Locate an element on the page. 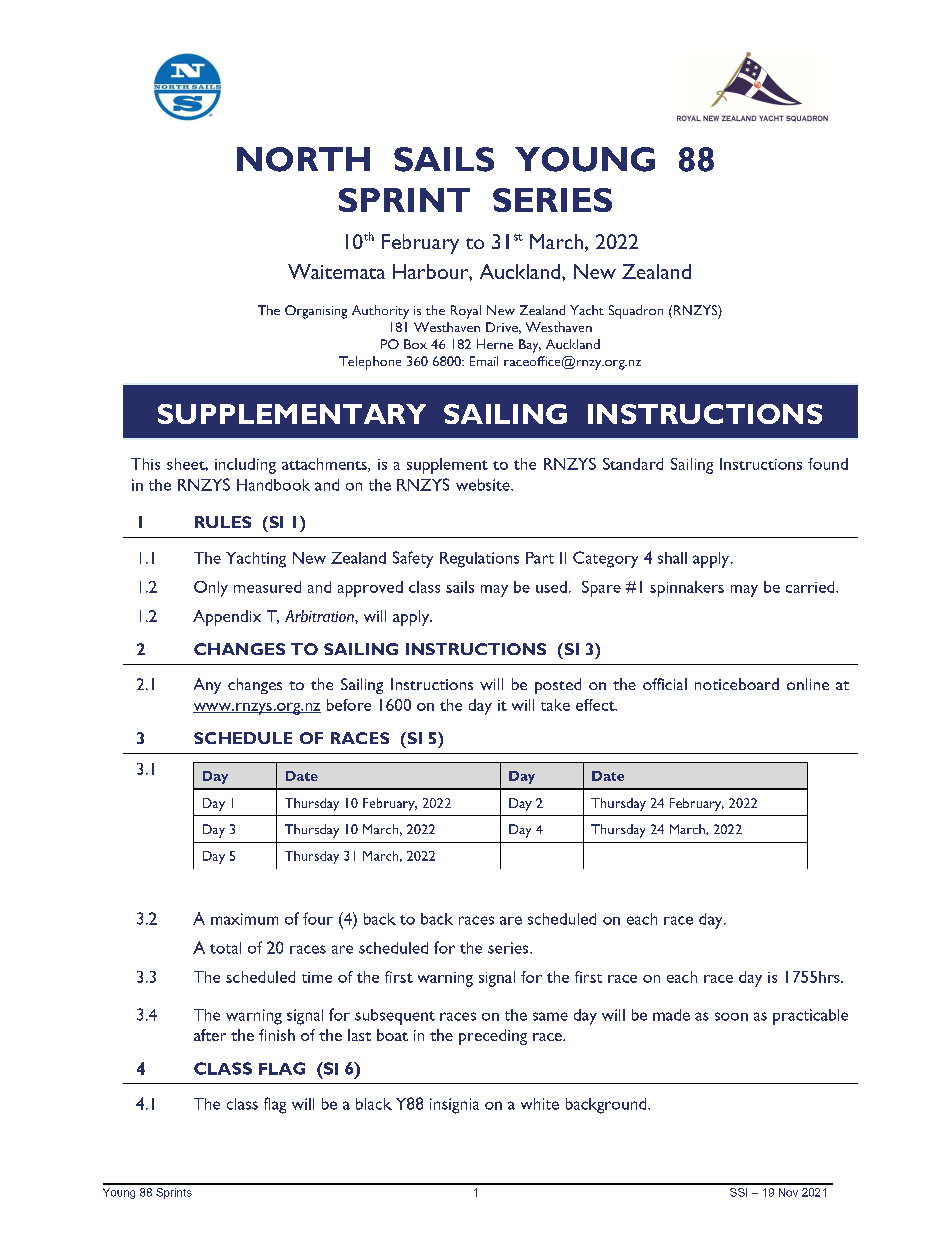 This image has height=1233, width=952. black is located at coordinates (374, 1104).
